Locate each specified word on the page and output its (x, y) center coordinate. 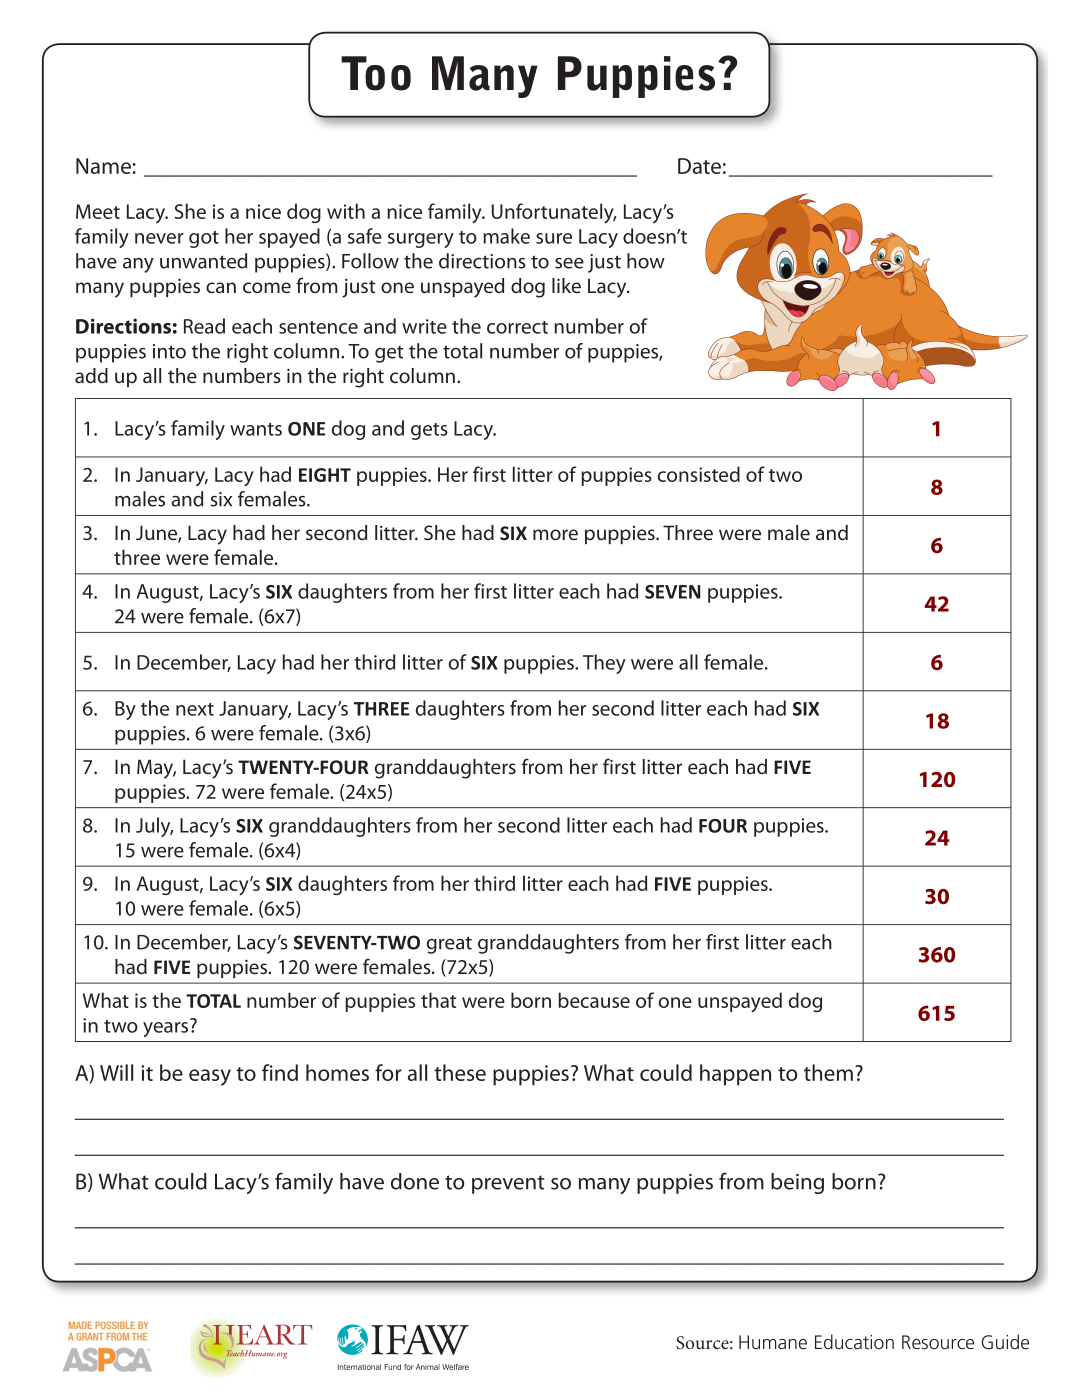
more (555, 534)
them (828, 1072)
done (415, 1181)
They (604, 664)
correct (517, 327)
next (195, 709)
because (594, 1000)
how (646, 261)
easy (210, 1077)
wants (256, 429)
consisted (699, 474)
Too (376, 73)
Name (104, 166)
